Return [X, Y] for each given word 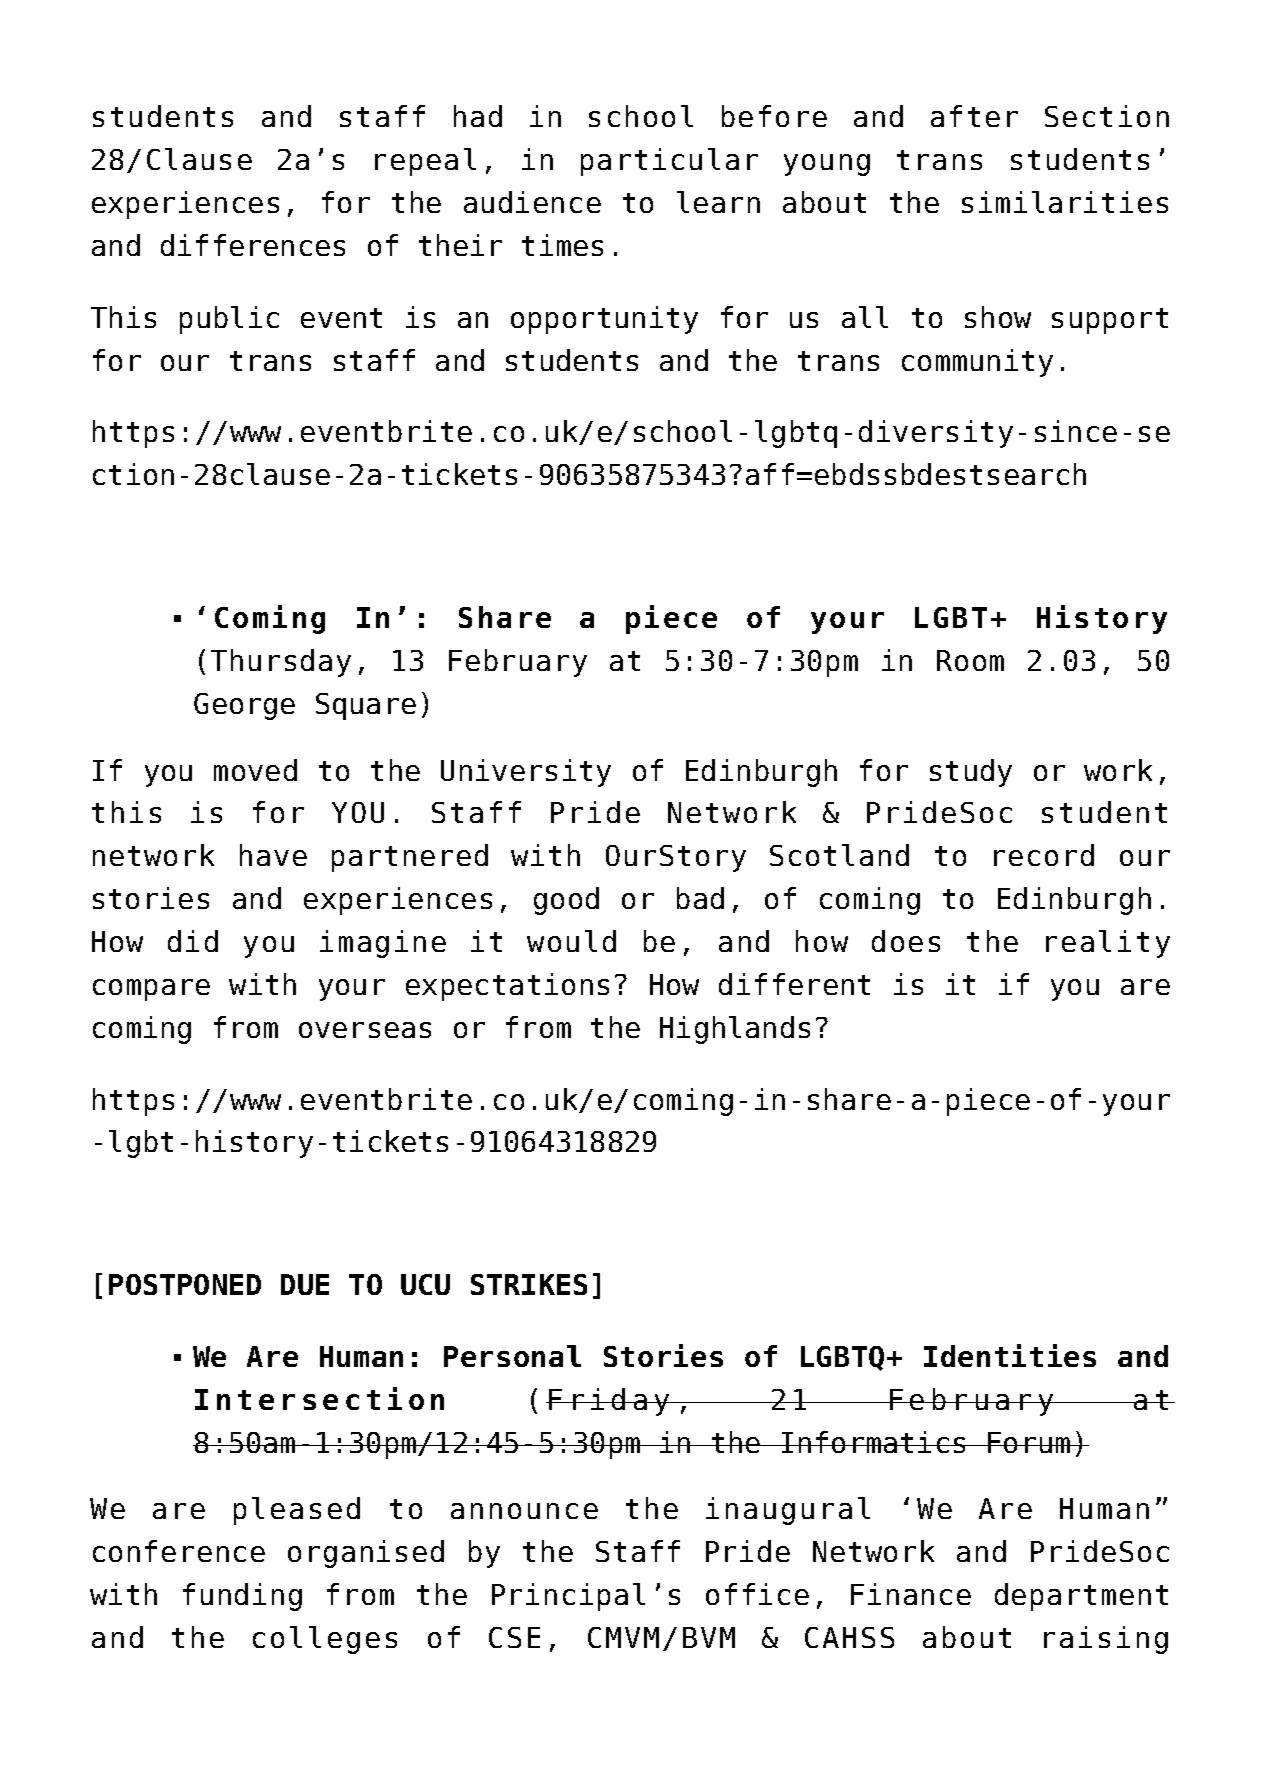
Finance [911, 1594]
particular [669, 162]
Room [970, 660]
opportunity [604, 320]
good [566, 901]
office [757, 1594]
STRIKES [529, 1284]
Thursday [281, 663]
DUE [305, 1284]
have [273, 855]
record [1044, 855]
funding [242, 1597]
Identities [1010, 1355]
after [974, 116]
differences [253, 245]
